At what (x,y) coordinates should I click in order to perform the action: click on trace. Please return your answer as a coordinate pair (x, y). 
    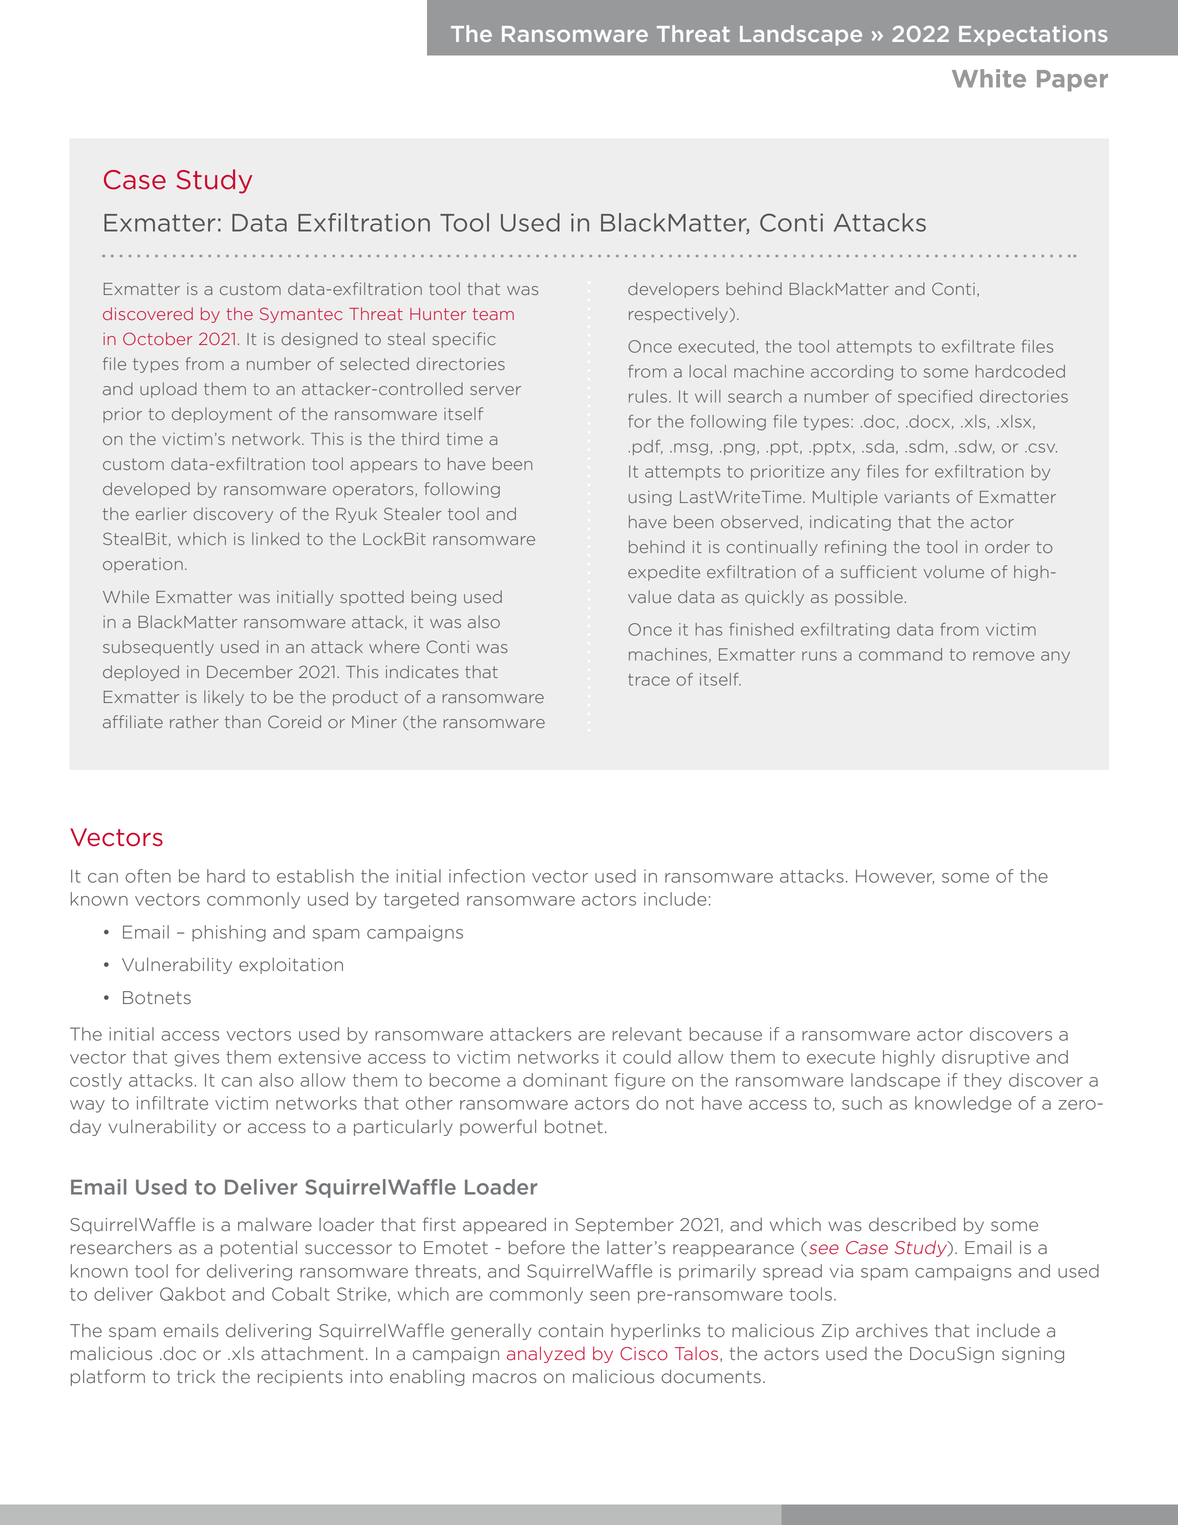
    Looking at the image, I should click on (649, 680).
